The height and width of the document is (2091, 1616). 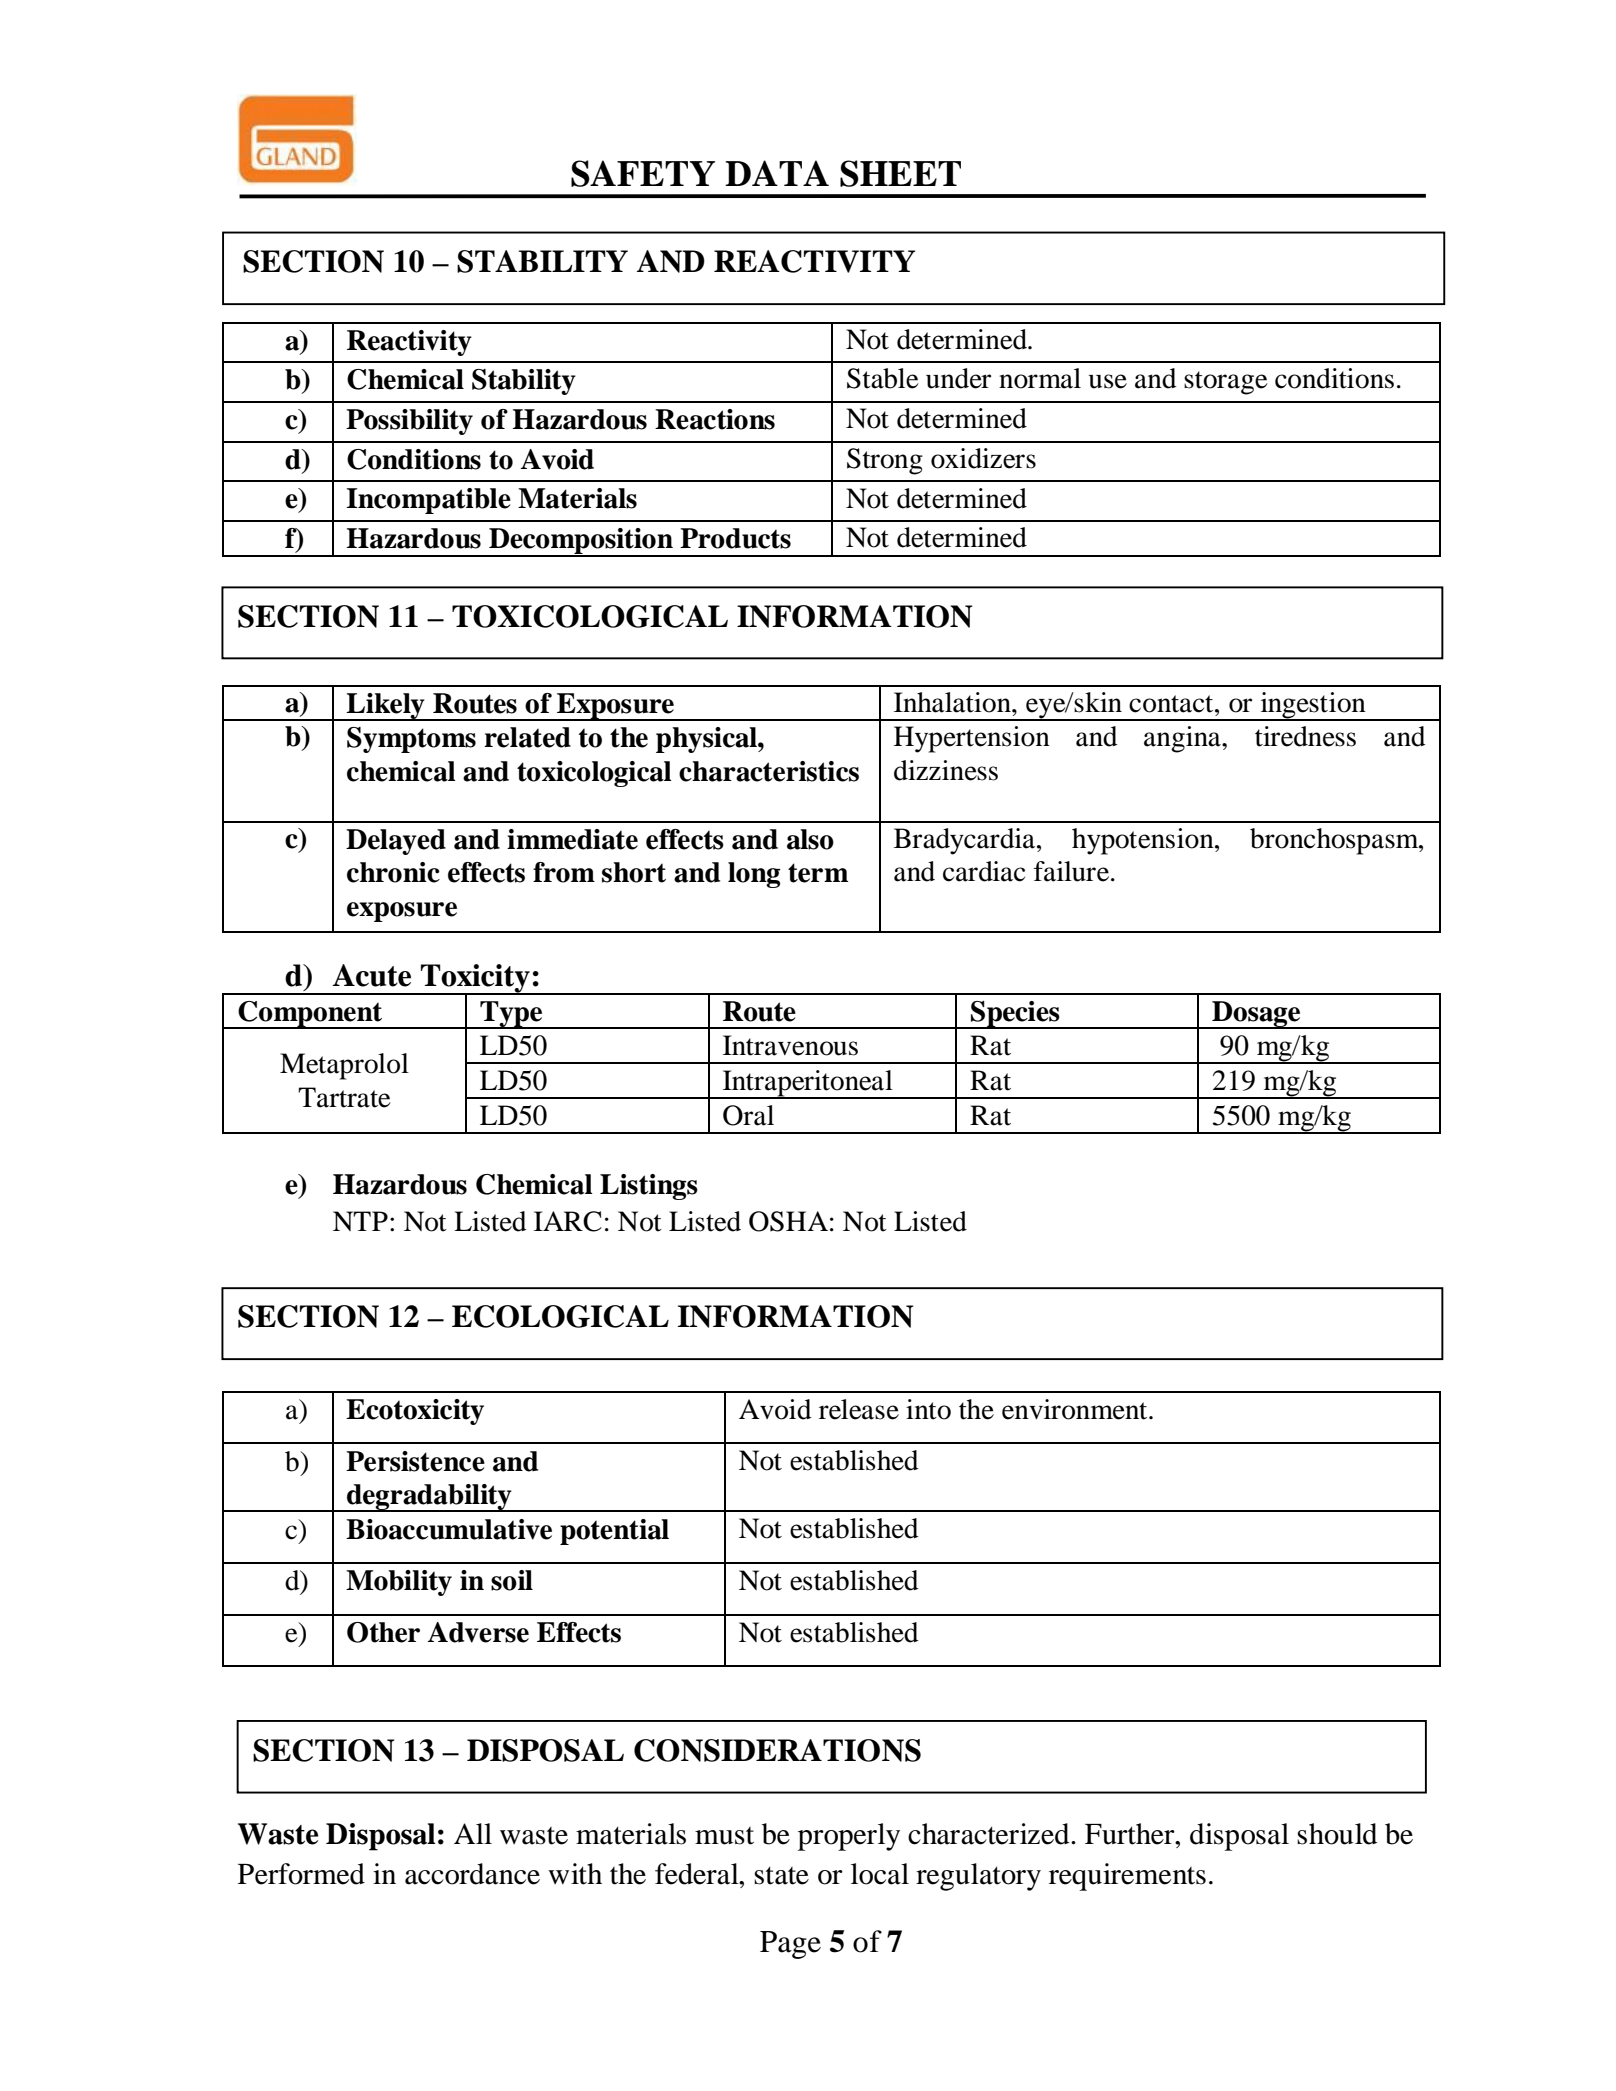 What do you see at coordinates (472, 1874) in the document?
I see `accordance` at bounding box center [472, 1874].
